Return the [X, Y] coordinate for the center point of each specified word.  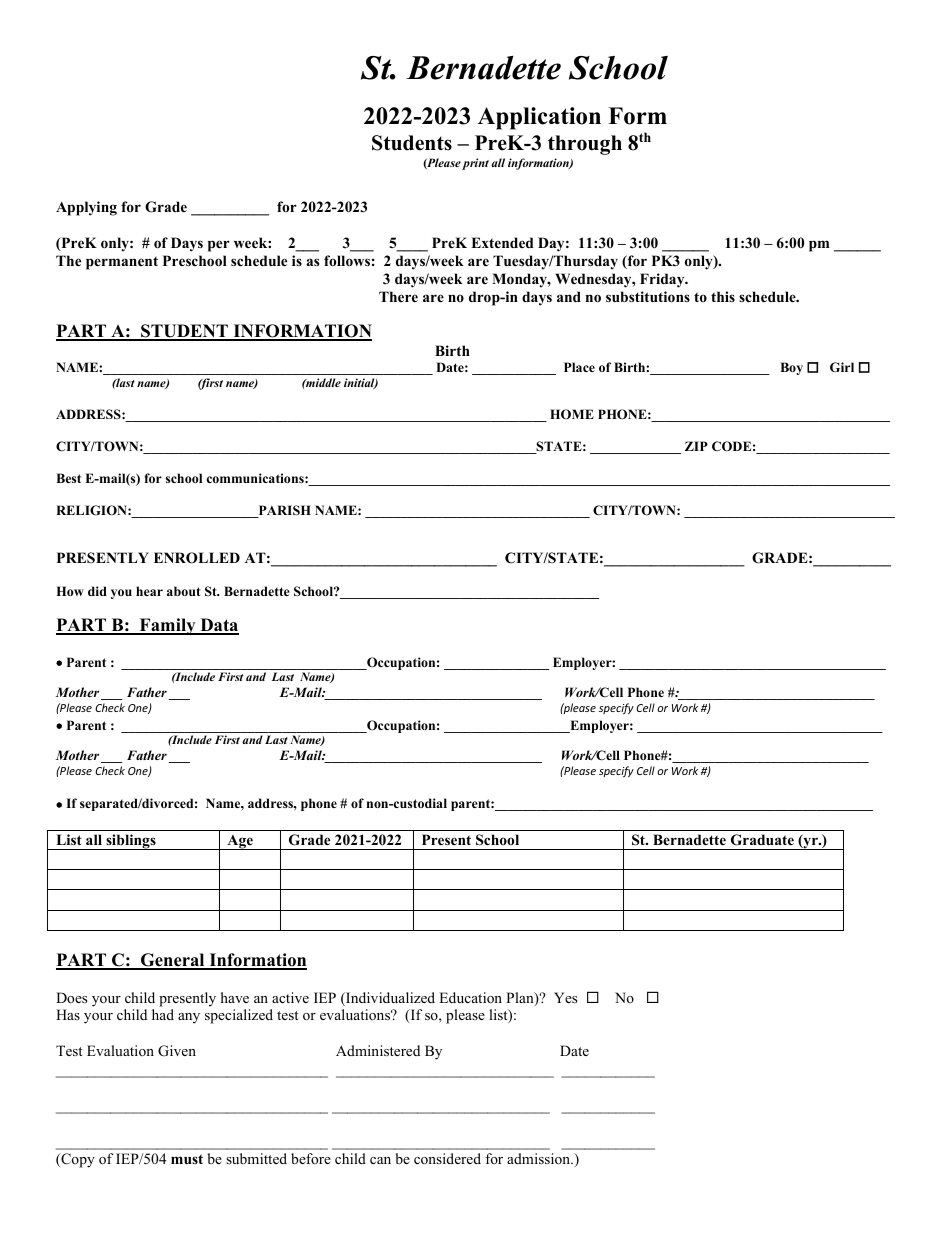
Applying [86, 208]
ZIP [696, 446]
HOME [572, 414]
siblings [131, 842]
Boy [791, 368]
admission [540, 1158]
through [585, 145]
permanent [122, 263]
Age [240, 842]
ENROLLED [197, 558]
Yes [565, 997]
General [173, 961]
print [475, 164]
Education [470, 997]
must [187, 1159]
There [398, 296]
